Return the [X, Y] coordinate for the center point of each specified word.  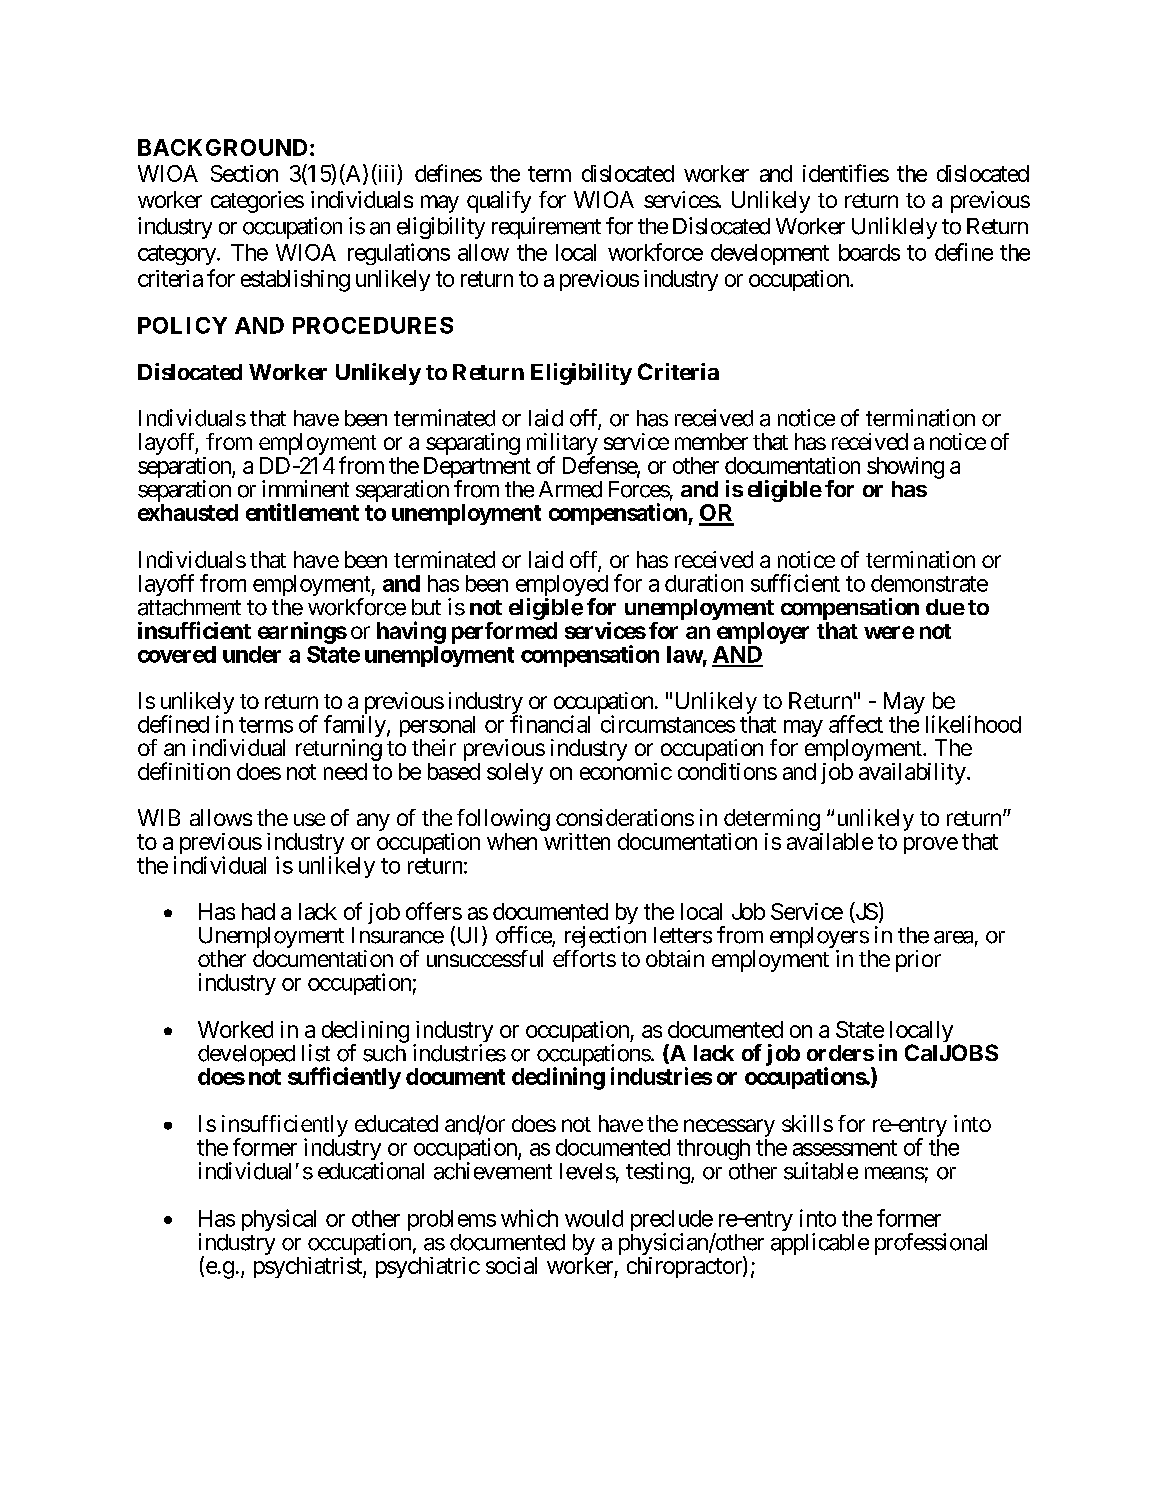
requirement [546, 228]
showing [905, 468]
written [577, 841]
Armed [570, 489]
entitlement [302, 512]
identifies [846, 173]
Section [244, 173]
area [953, 937]
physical [279, 1220]
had [258, 911]
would [594, 1218]
